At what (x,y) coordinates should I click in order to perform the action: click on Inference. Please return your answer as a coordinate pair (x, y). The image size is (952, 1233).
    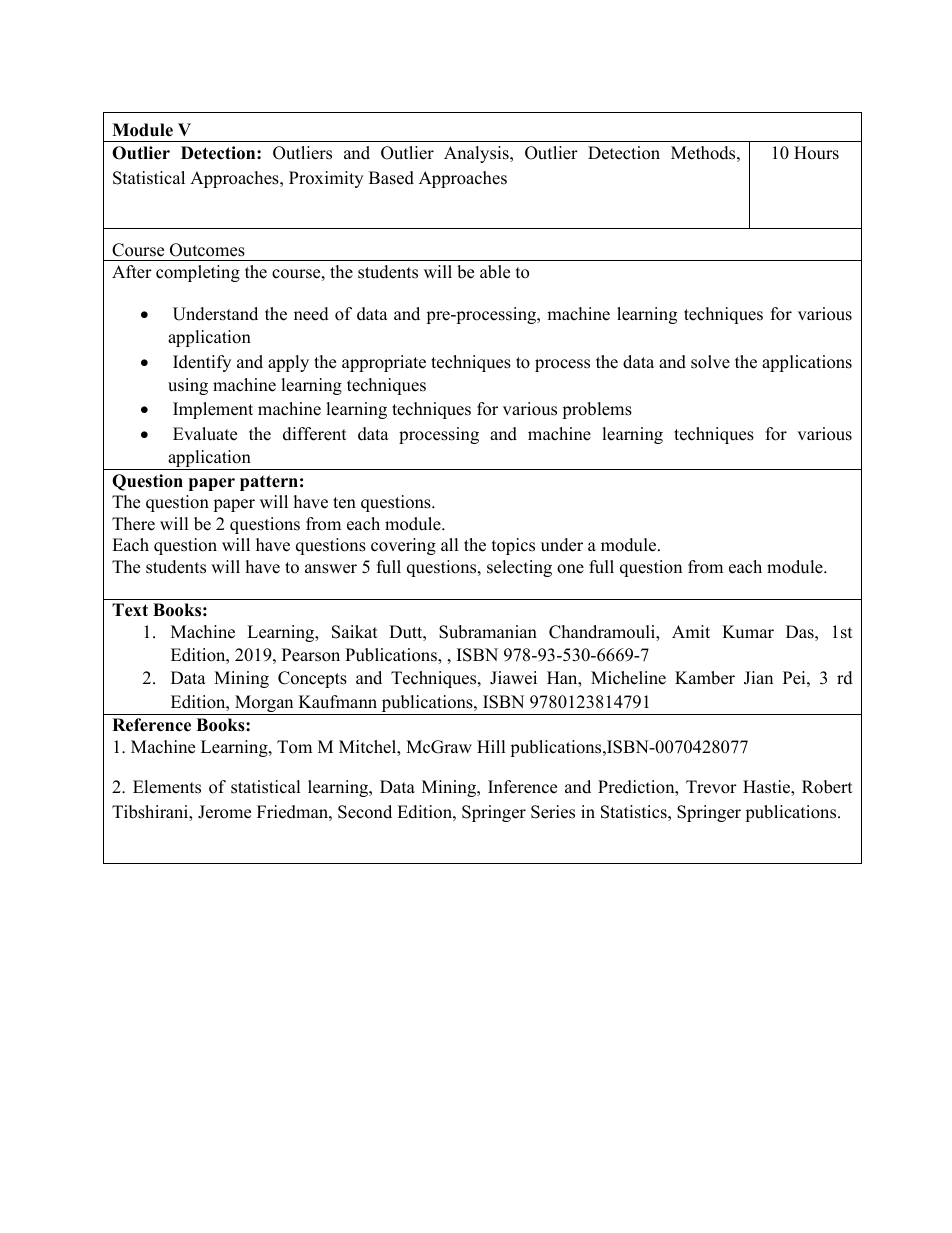
    Looking at the image, I should click on (522, 787).
